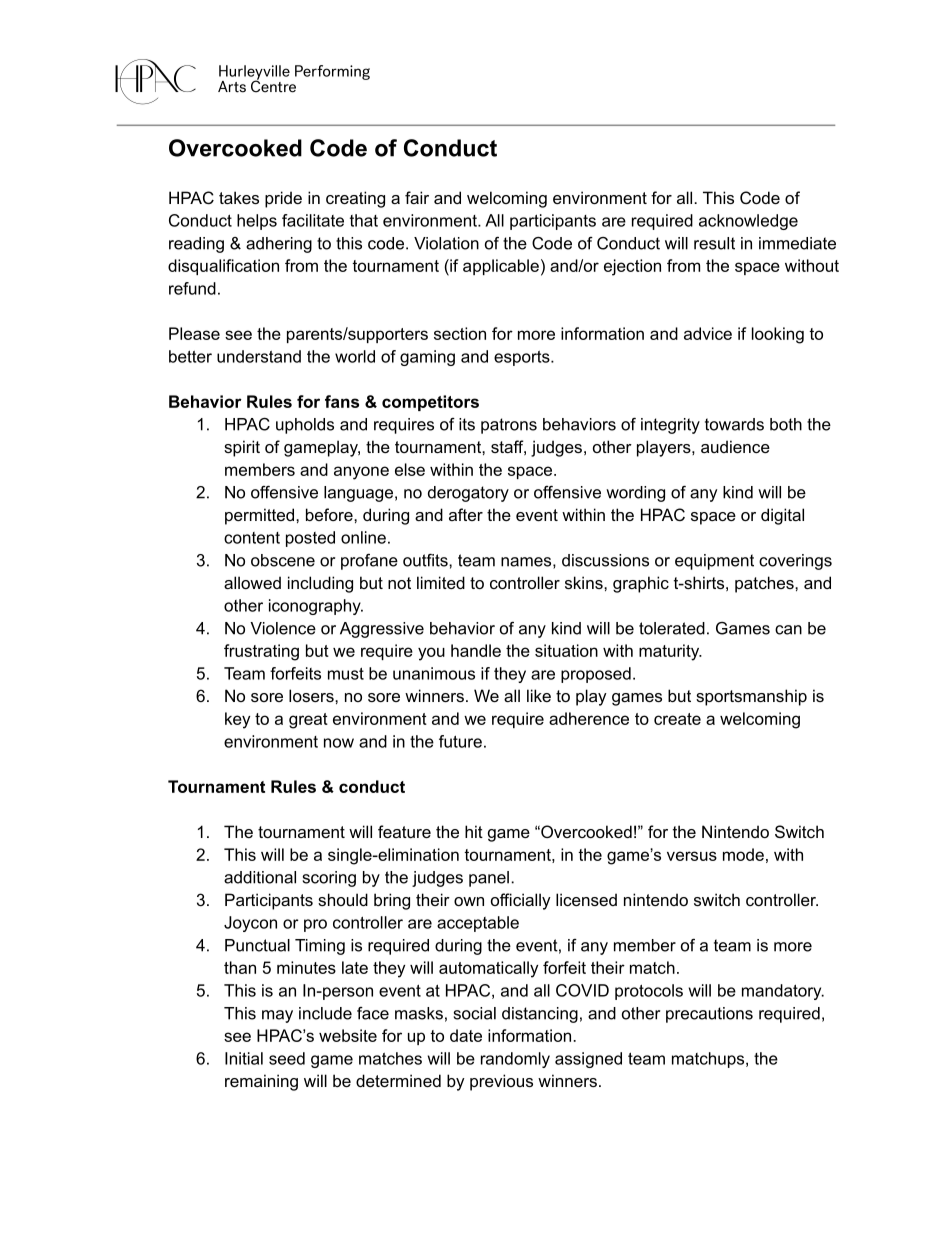  I want to click on acknowledge, so click(748, 222).
